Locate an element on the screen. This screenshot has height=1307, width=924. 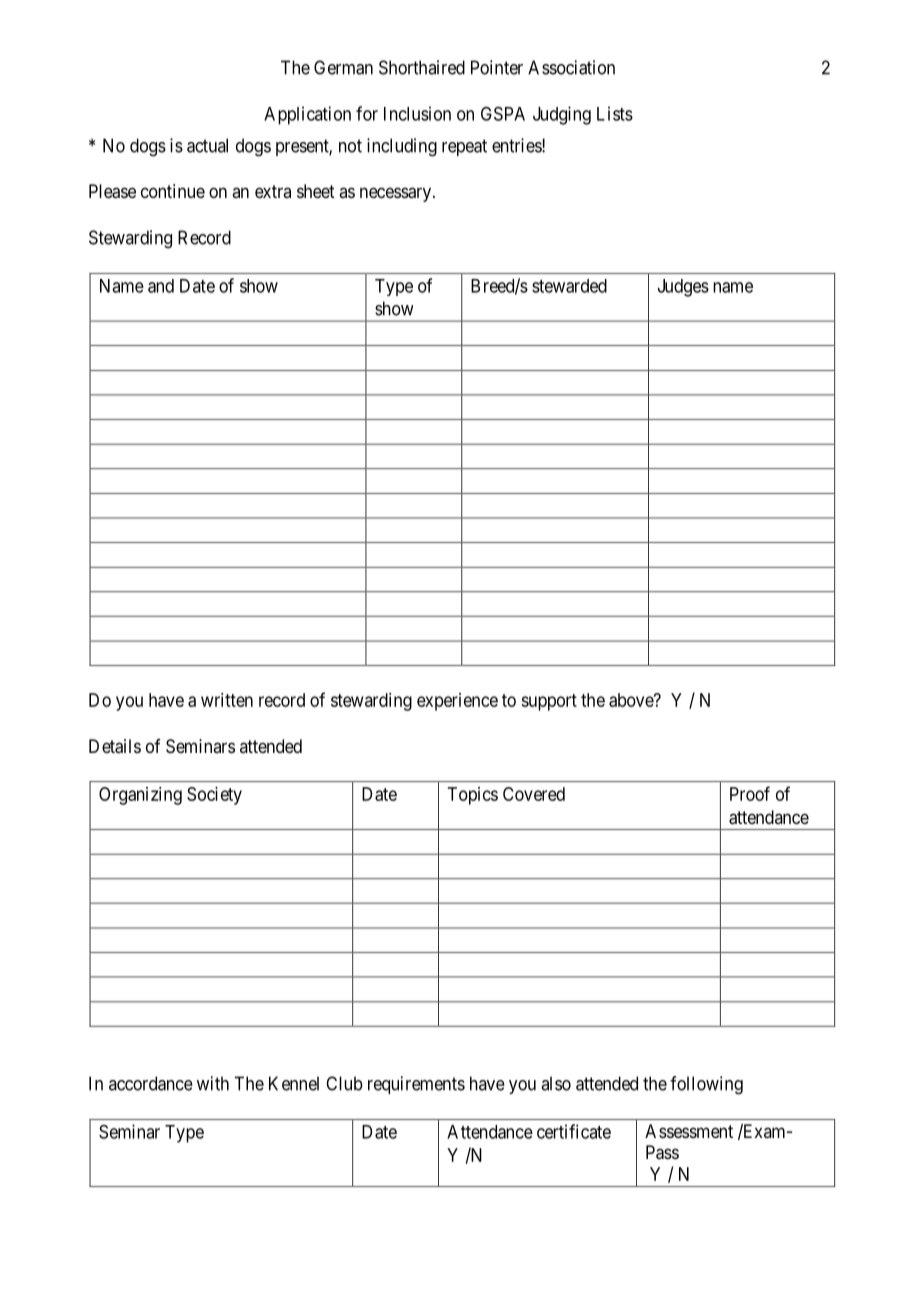
and is located at coordinates (161, 286).
